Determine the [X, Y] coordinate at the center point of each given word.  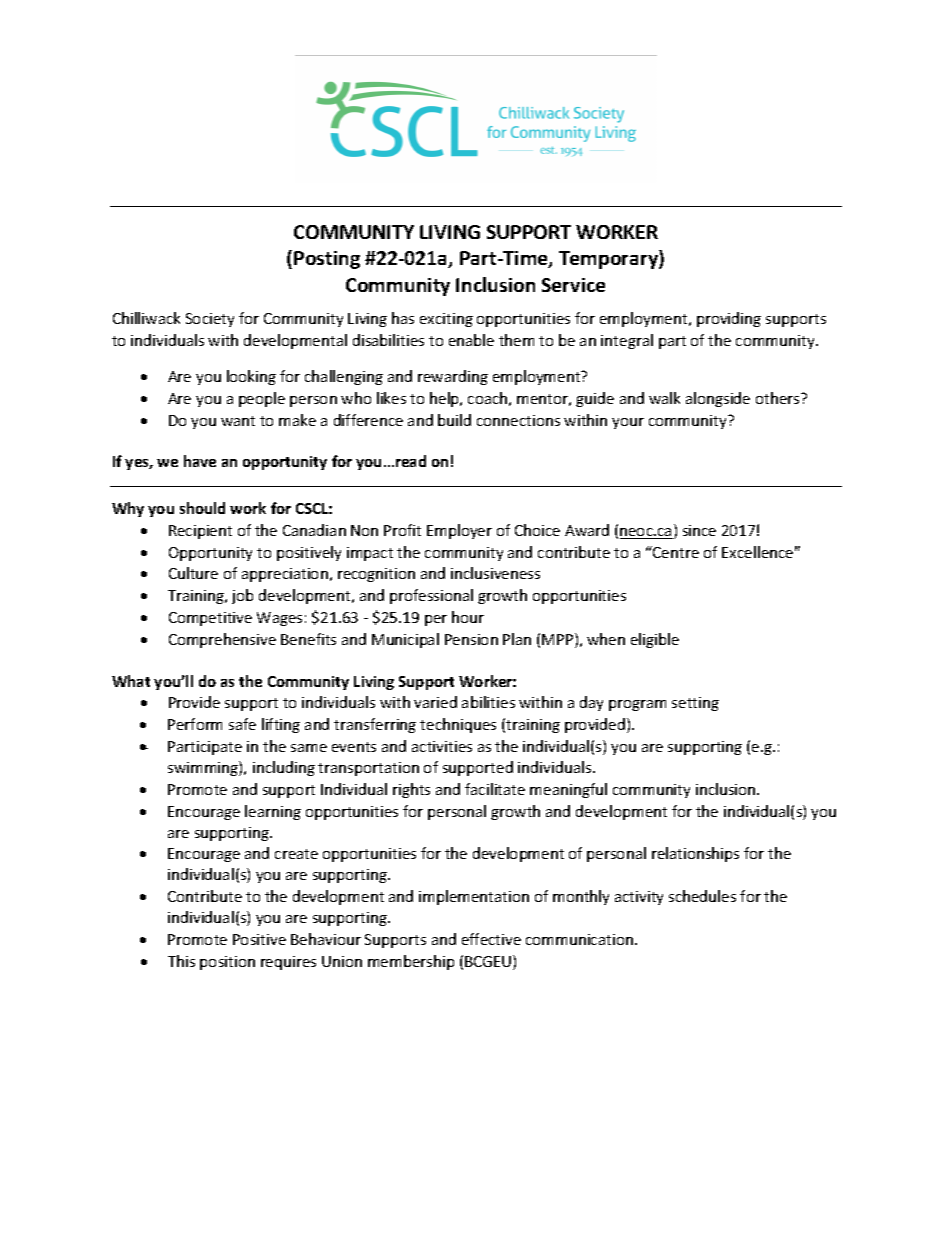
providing [729, 319]
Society [210, 320]
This [181, 961]
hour [468, 617]
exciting [446, 320]
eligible [655, 640]
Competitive [210, 619]
